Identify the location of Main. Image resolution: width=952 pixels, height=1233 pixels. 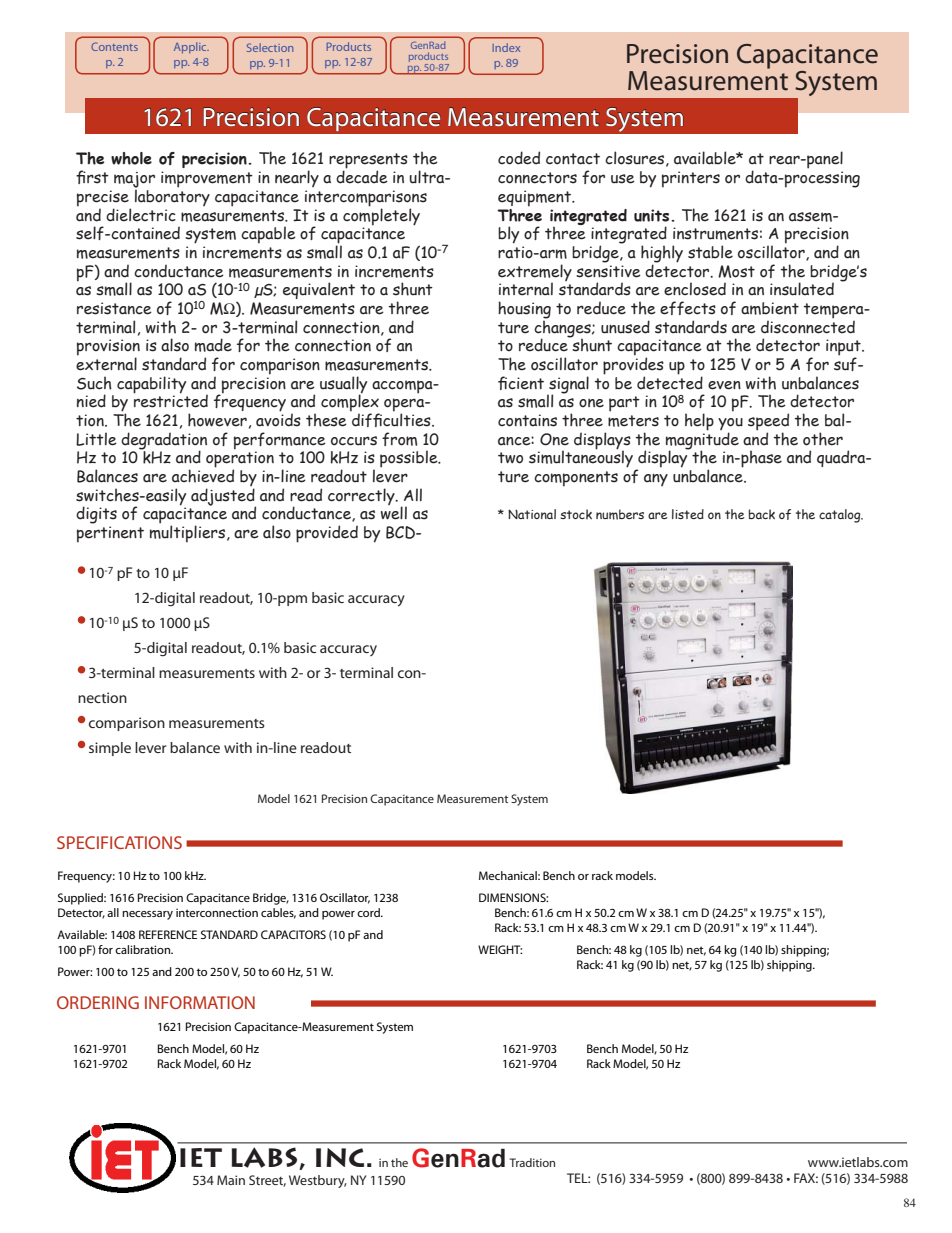
(231, 1180).
